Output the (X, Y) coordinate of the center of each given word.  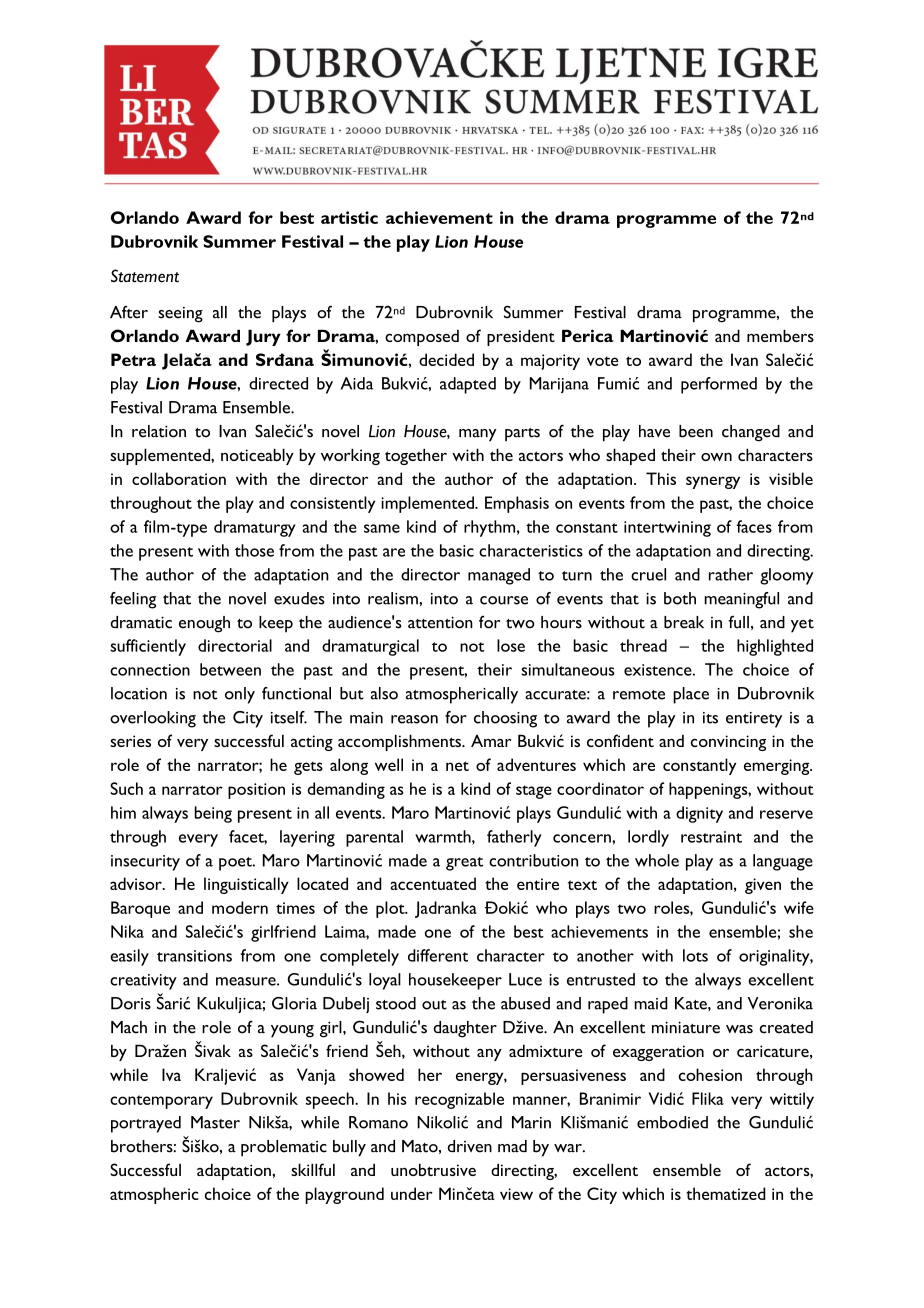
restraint (711, 837)
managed (499, 576)
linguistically (246, 885)
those (254, 550)
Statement (145, 276)
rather (731, 574)
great (464, 864)
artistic (349, 217)
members (780, 335)
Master (215, 1122)
